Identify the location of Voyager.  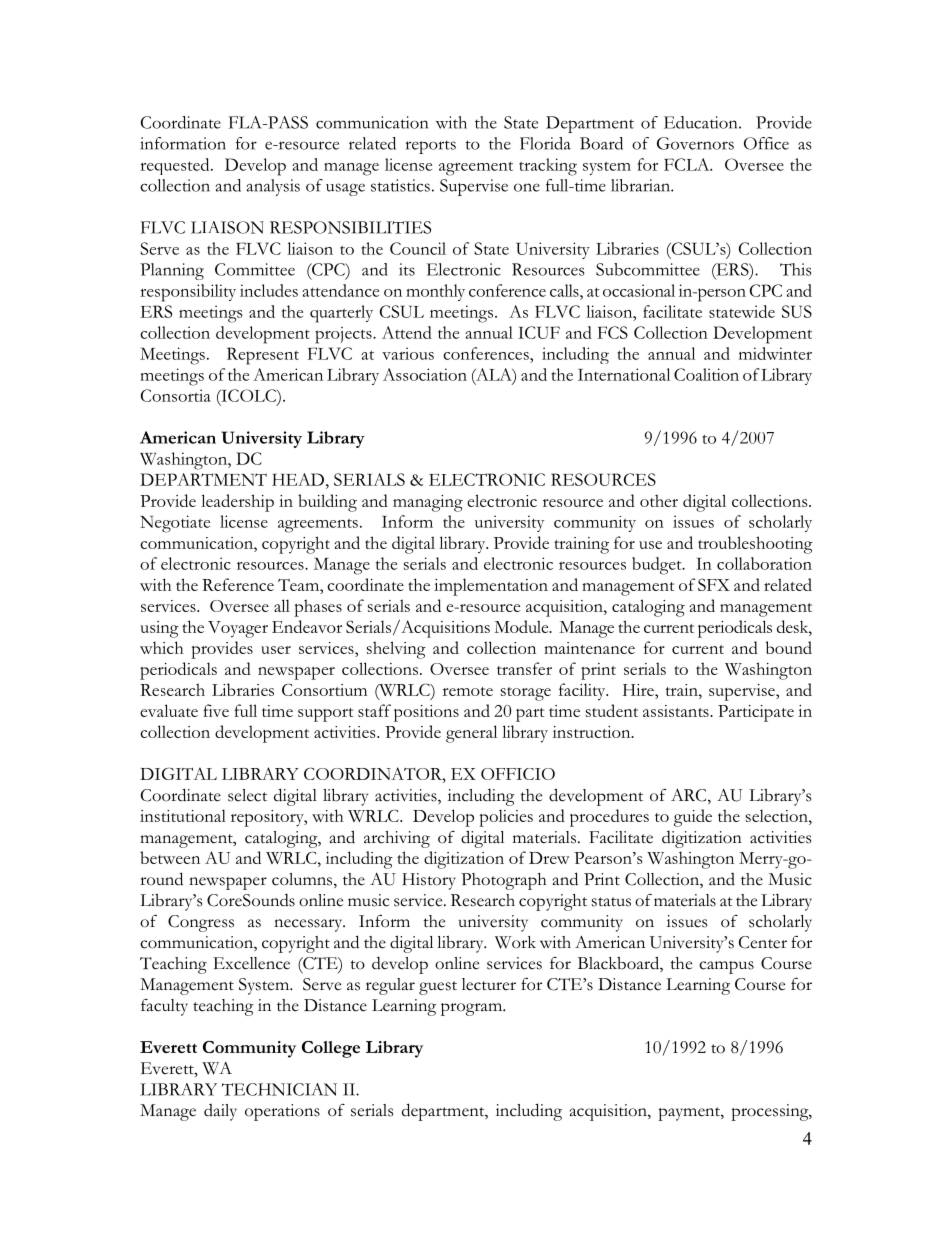
(238, 629).
